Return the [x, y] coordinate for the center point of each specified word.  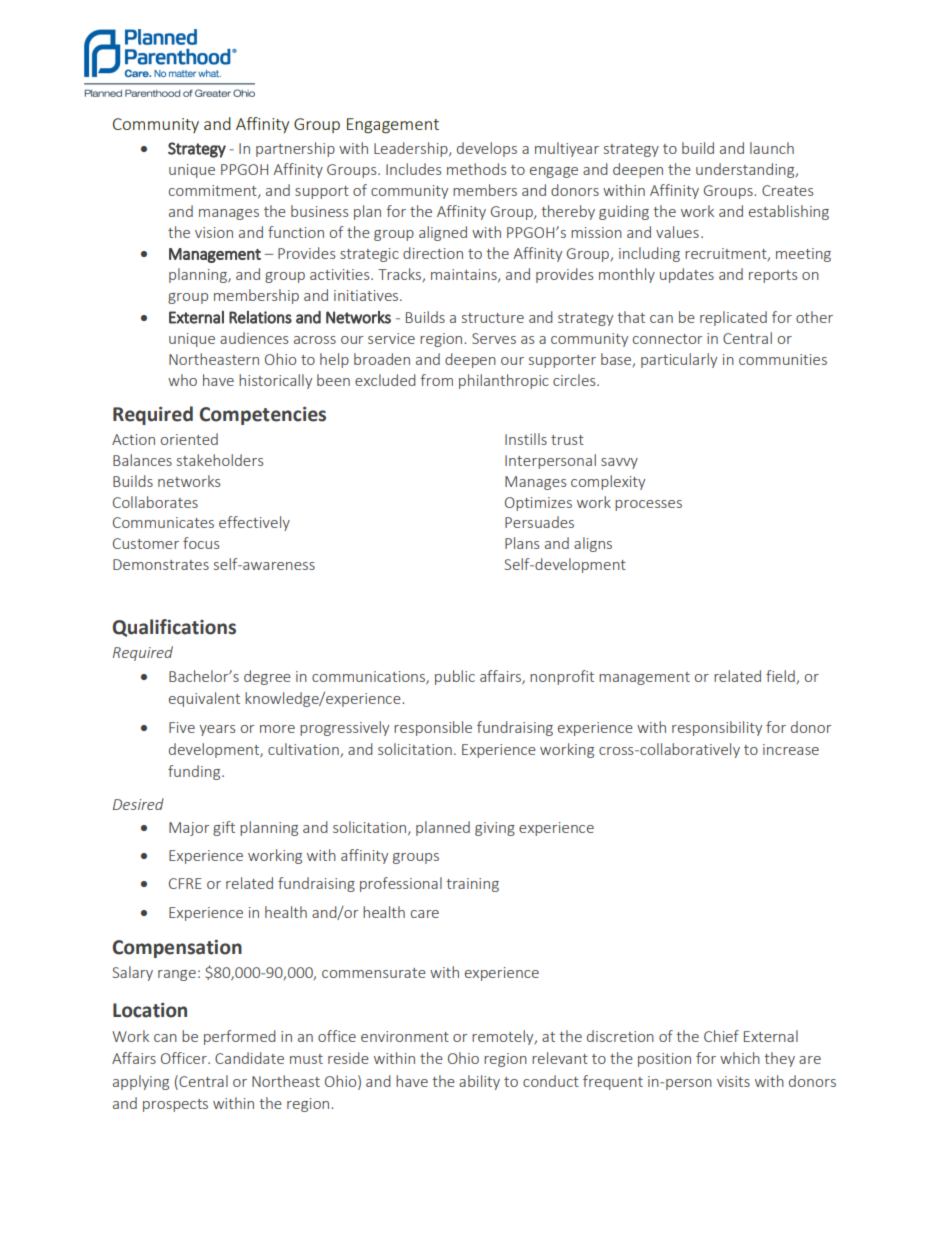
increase [791, 749]
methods [476, 169]
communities [783, 359]
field [781, 677]
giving [495, 829]
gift [224, 828]
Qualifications [174, 628]
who [182, 380]
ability [479, 1082]
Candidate [249, 1058]
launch [772, 148]
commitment [214, 191]
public [455, 677]
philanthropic [504, 381]
